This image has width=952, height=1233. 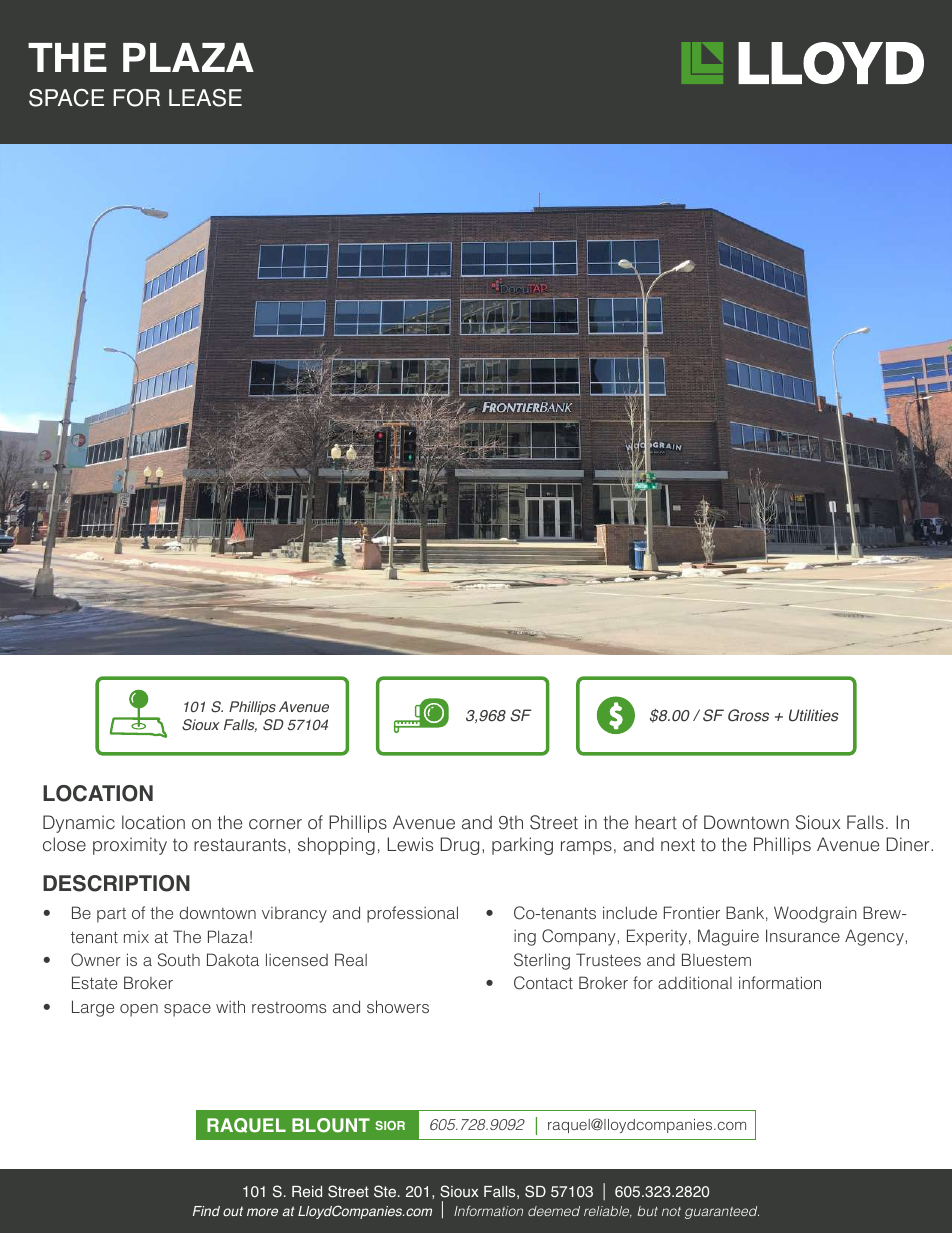 I want to click on Sterling, so click(x=542, y=961).
